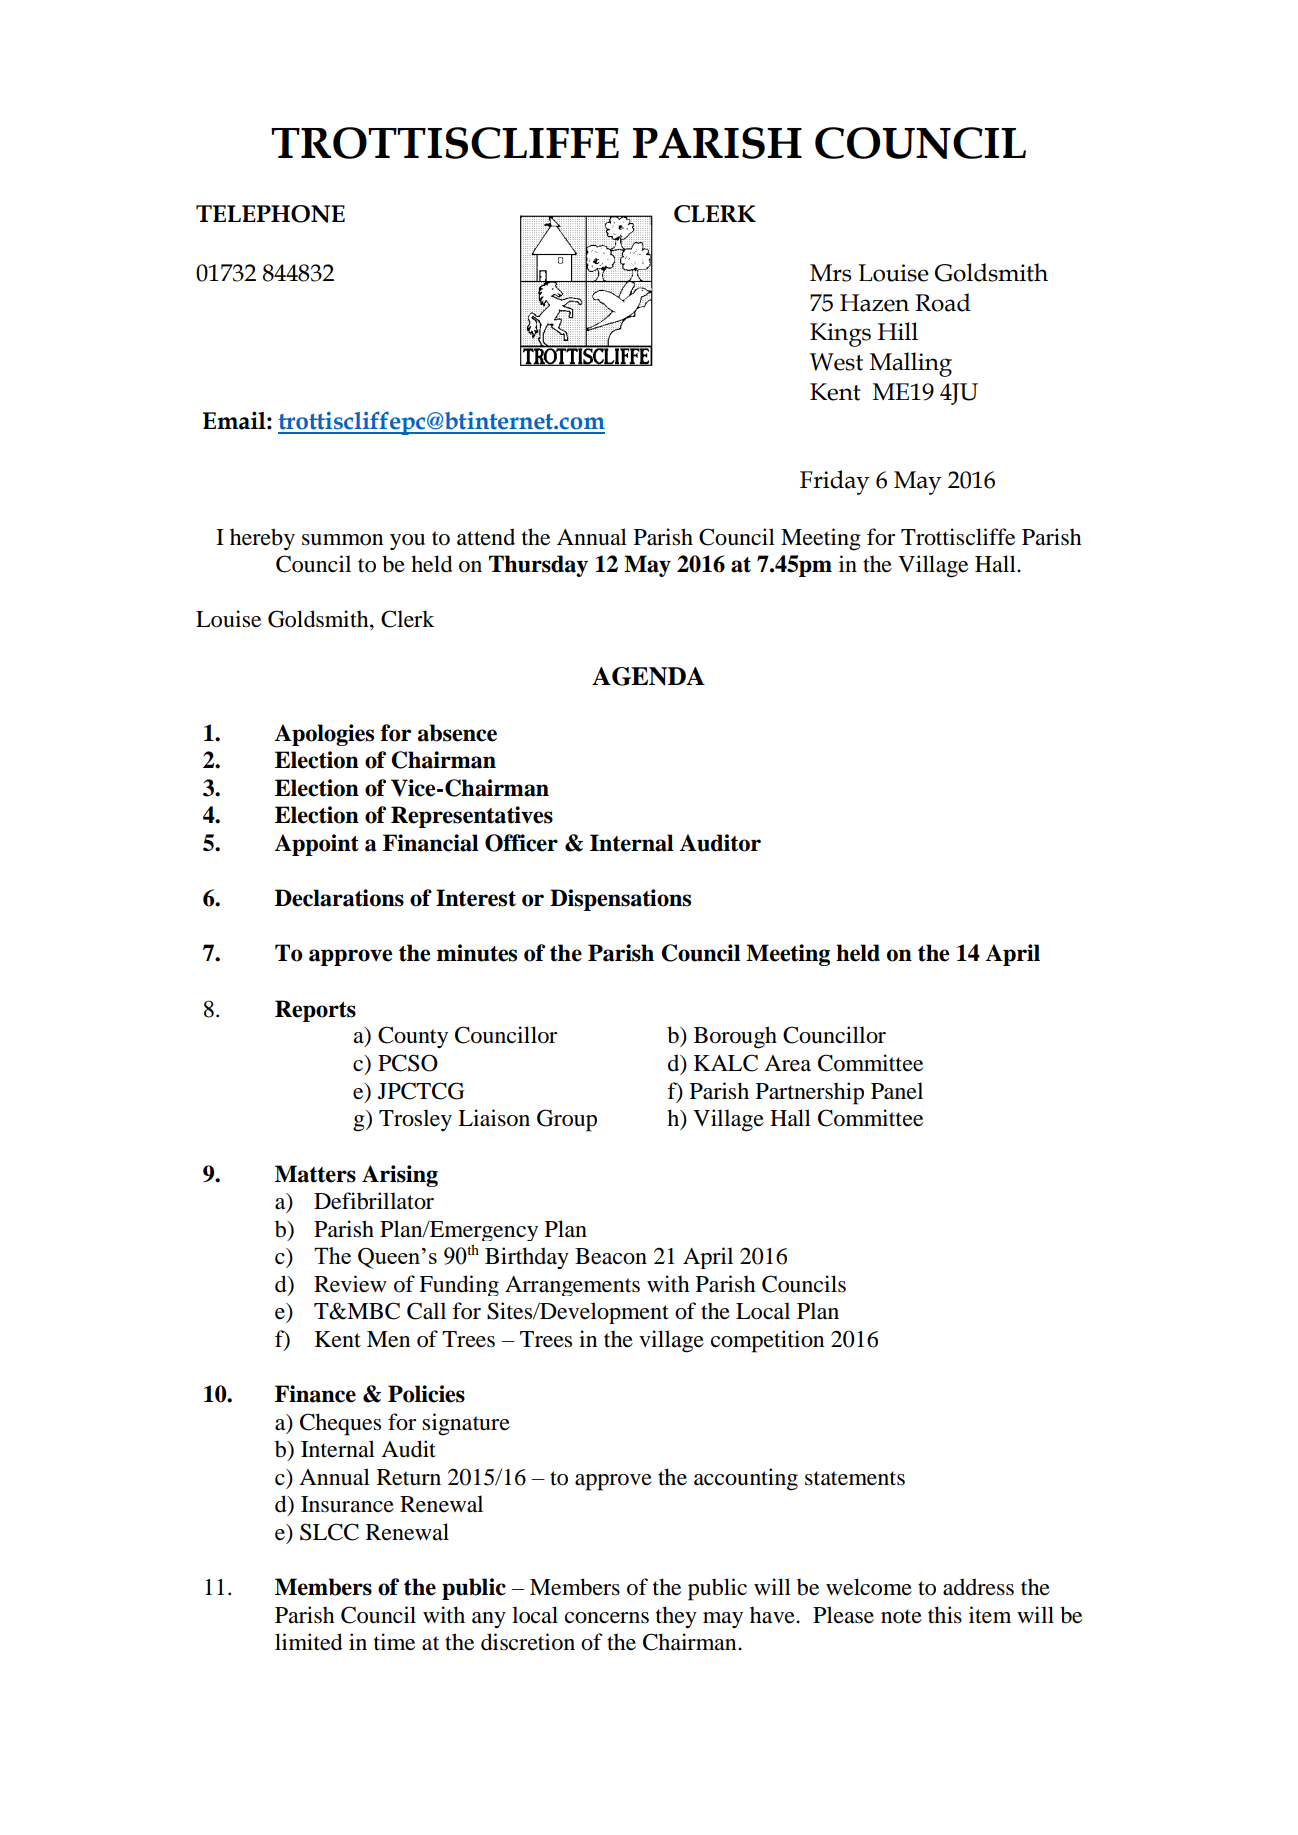 This screenshot has height=1835, width=1298. I want to click on concerns, so click(607, 1618).
